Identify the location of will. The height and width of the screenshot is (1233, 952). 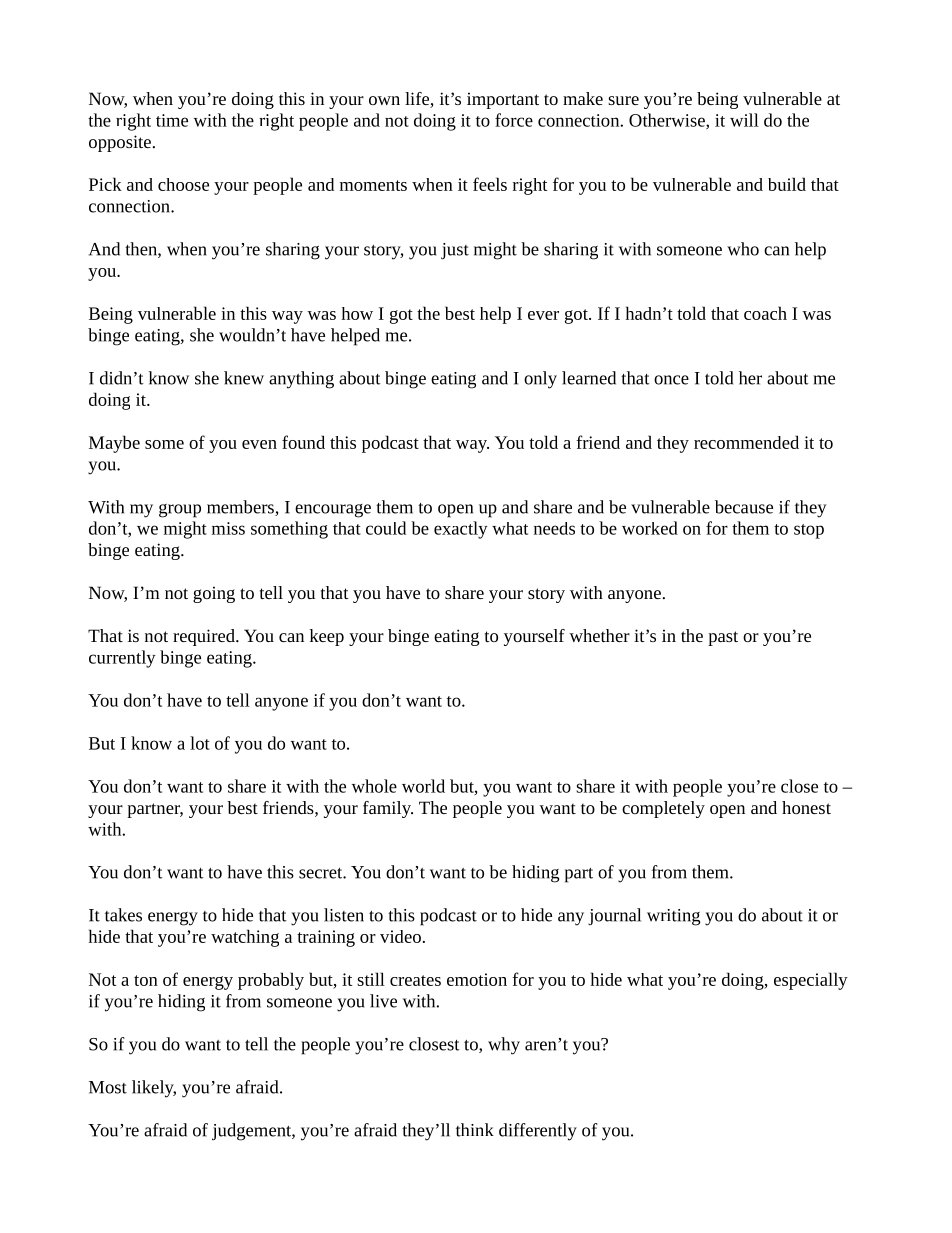
(744, 120).
